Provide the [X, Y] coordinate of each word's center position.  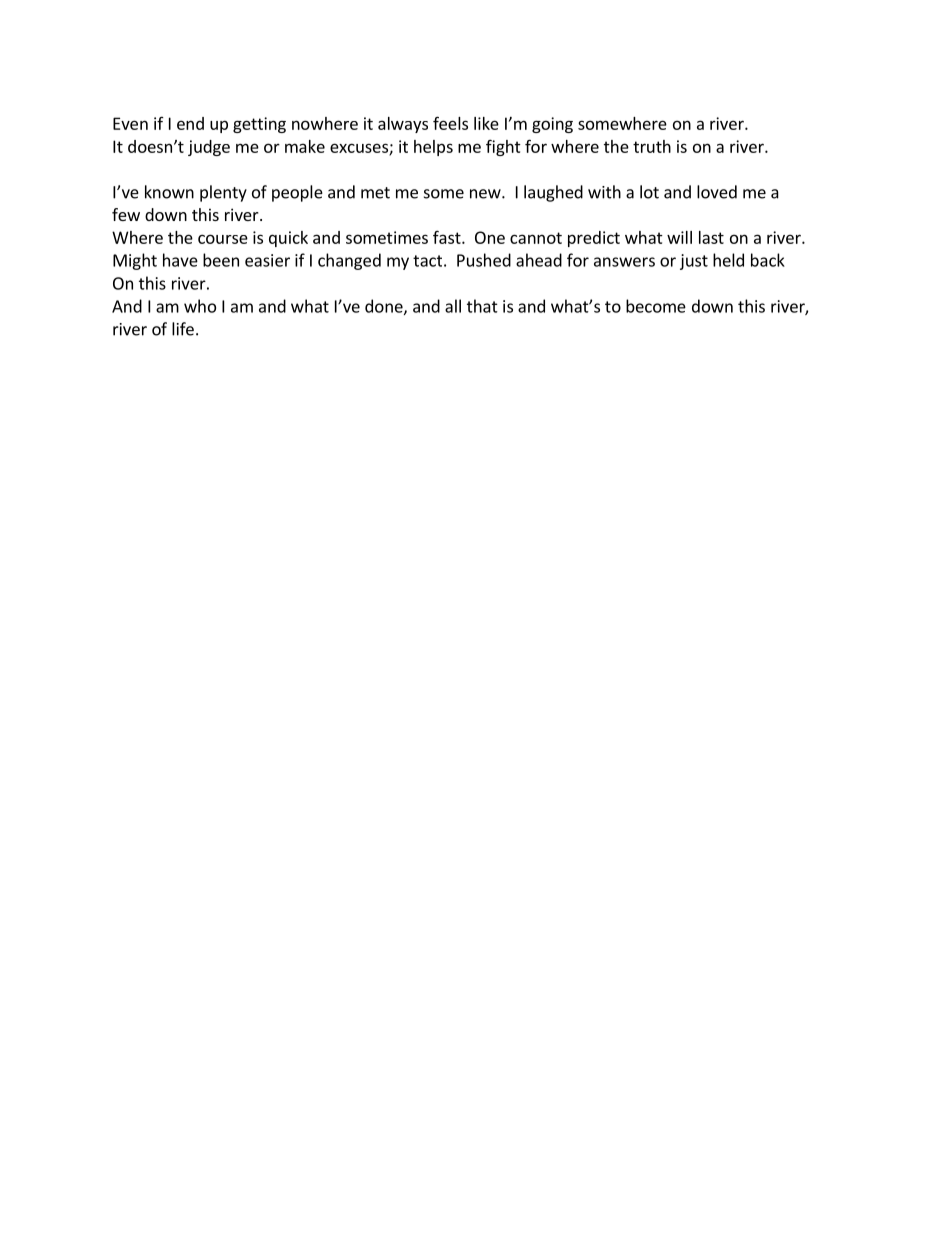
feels [450, 123]
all [453, 306]
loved [717, 192]
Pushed [484, 260]
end [190, 123]
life [183, 329]
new [486, 194]
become [656, 306]
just [694, 262]
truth [652, 146]
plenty [223, 193]
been [221, 260]
